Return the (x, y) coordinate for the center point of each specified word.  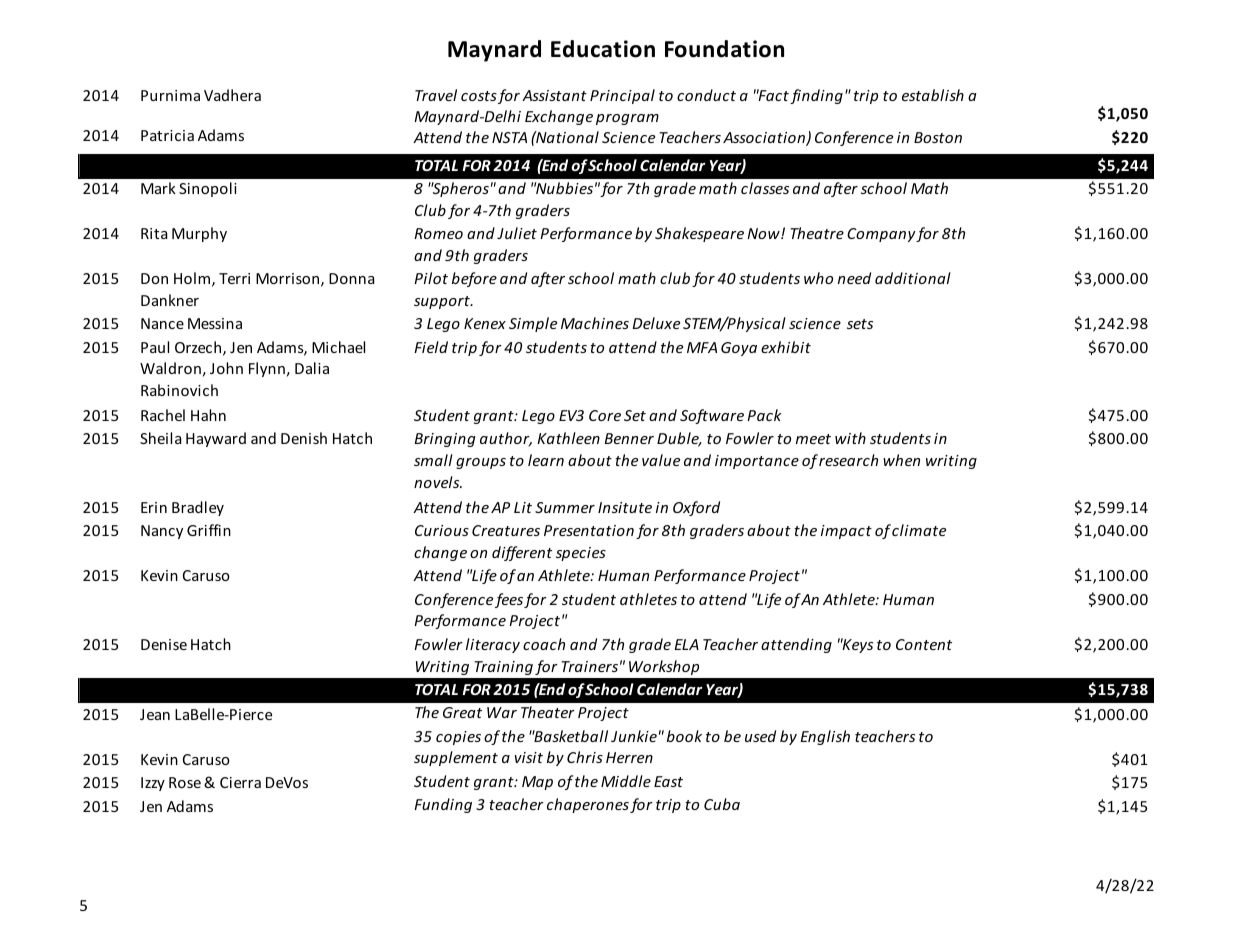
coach (544, 644)
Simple (533, 324)
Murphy (199, 234)
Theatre (817, 233)
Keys (857, 645)
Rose (185, 782)
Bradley (198, 508)
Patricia (167, 135)
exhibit (786, 347)
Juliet (517, 233)
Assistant (554, 95)
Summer (565, 507)
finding (816, 96)
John (226, 368)
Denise (164, 644)
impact (846, 532)
